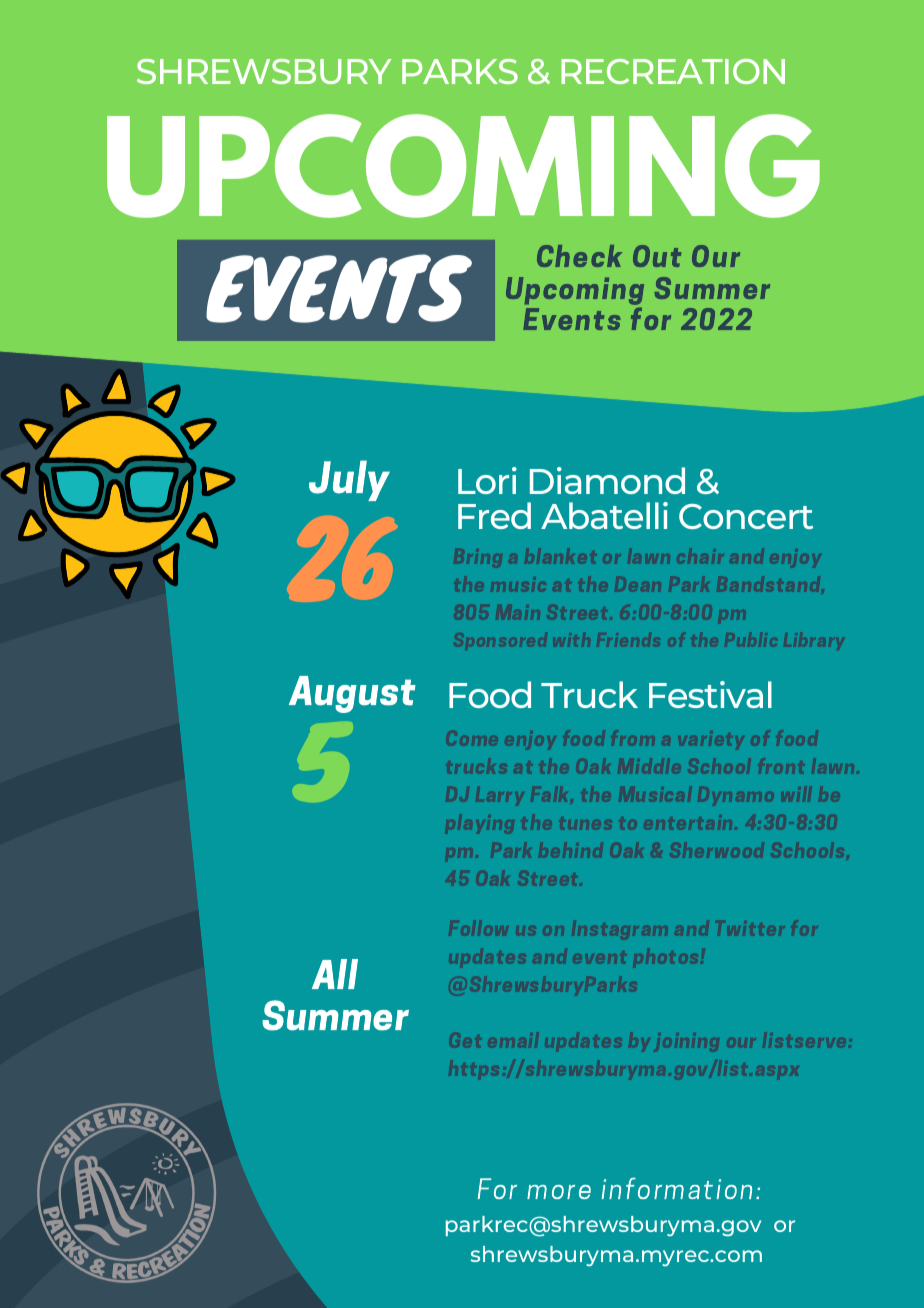  Describe the element at coordinates (657, 256) in the screenshot. I see `Out` at that location.
